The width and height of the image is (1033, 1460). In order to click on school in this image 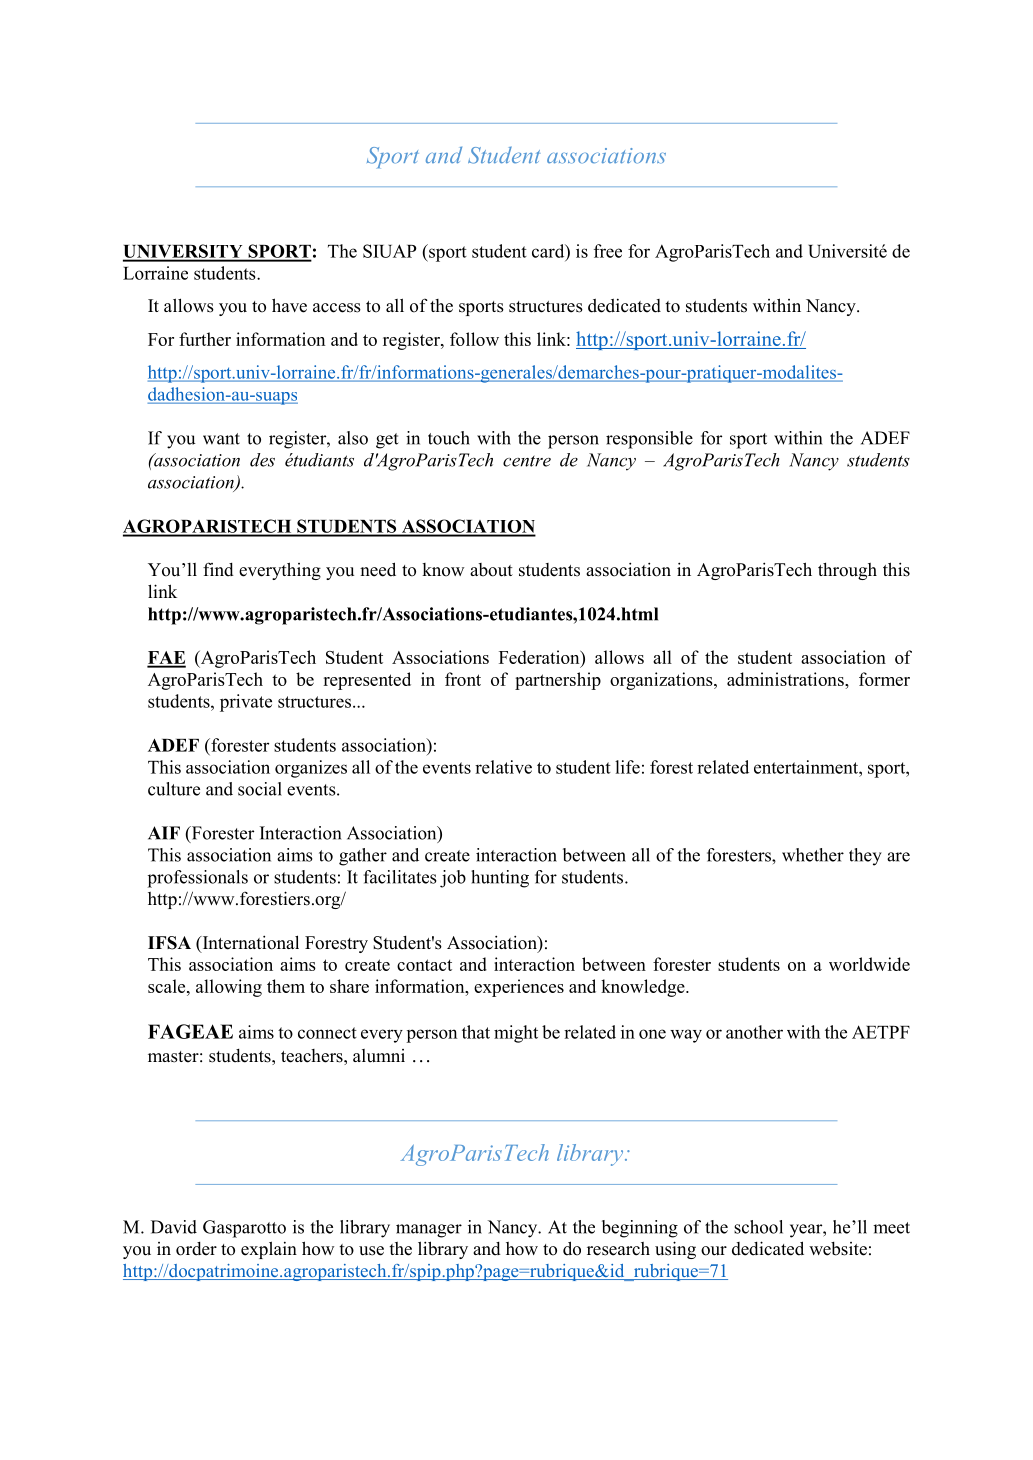, I will do `click(758, 1227)`.
